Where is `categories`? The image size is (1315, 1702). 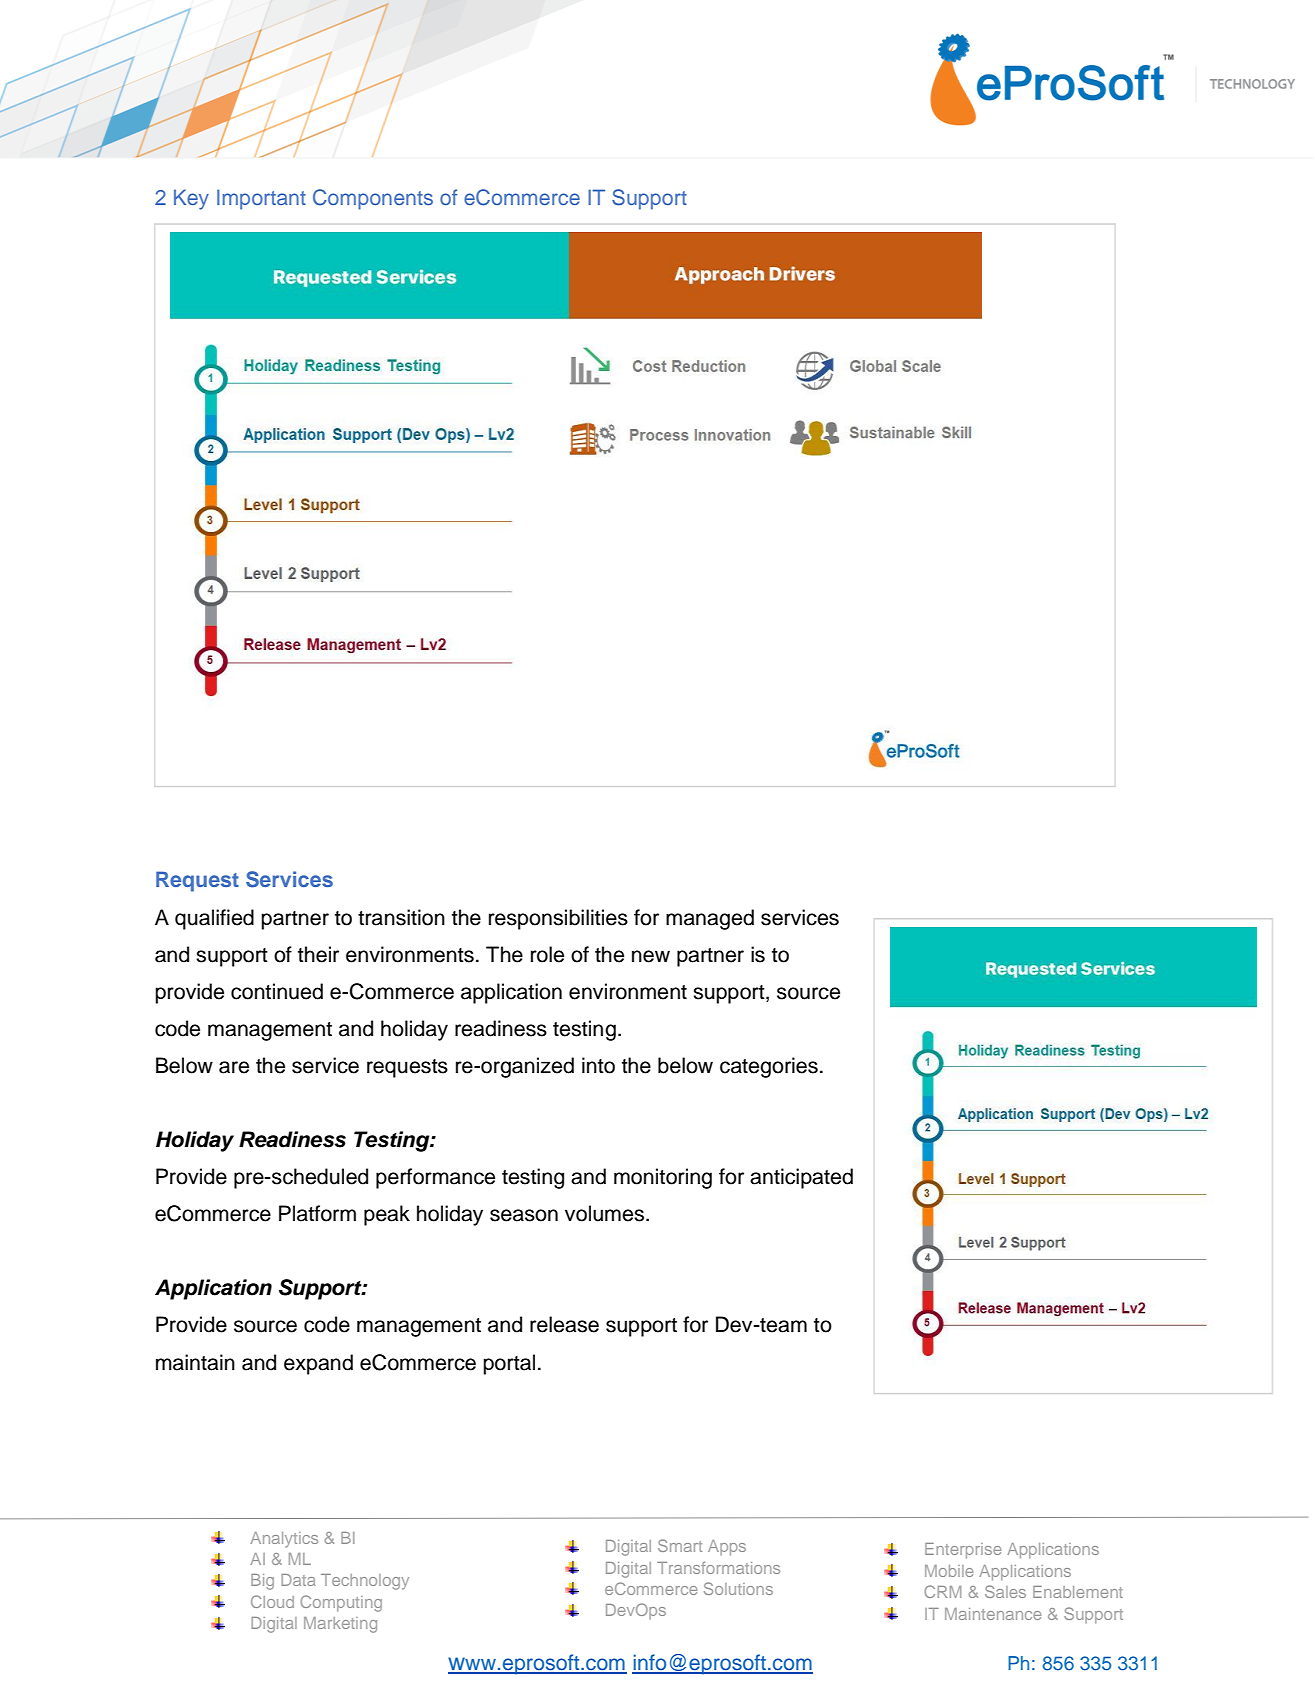 categories is located at coordinates (769, 1067).
